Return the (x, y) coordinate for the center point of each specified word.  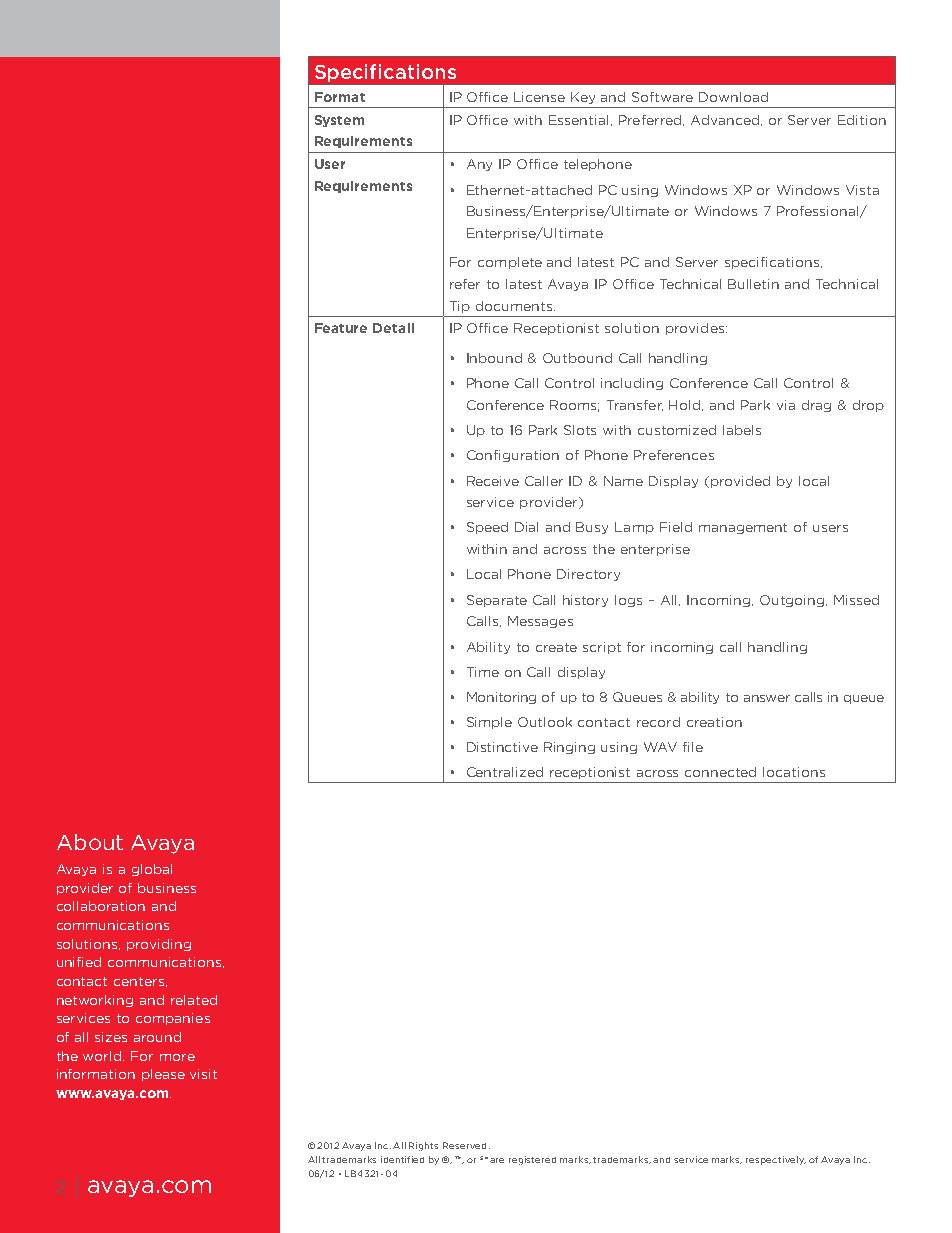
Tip (460, 307)
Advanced (726, 120)
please (163, 1075)
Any (479, 165)
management (743, 528)
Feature (341, 328)
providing (159, 945)
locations (794, 772)
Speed (487, 528)
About (90, 842)
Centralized (505, 772)
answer (767, 698)
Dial (526, 527)
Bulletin (753, 284)
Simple (489, 723)
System (339, 121)
